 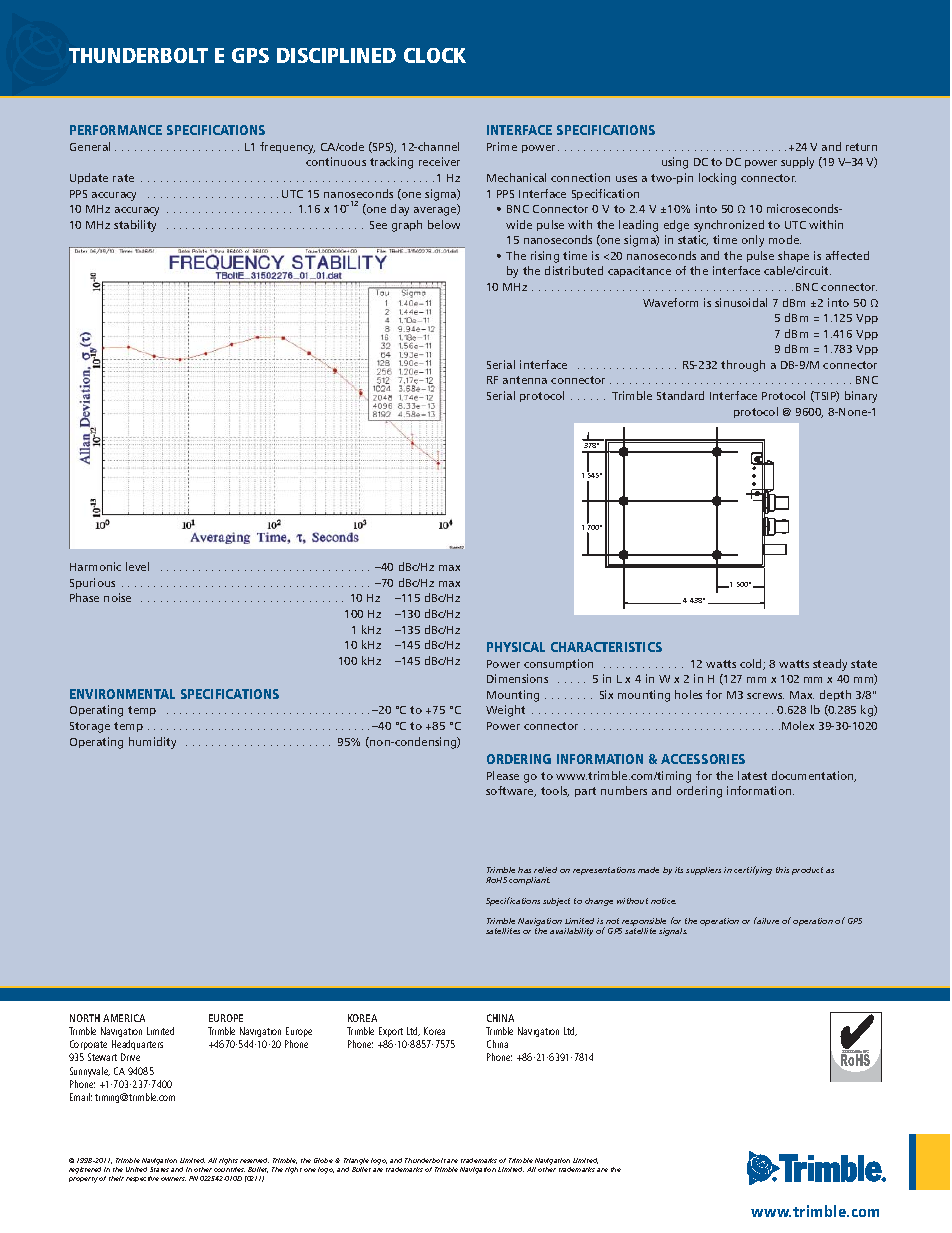 I want to click on owners, so click(x=173, y=1179).
